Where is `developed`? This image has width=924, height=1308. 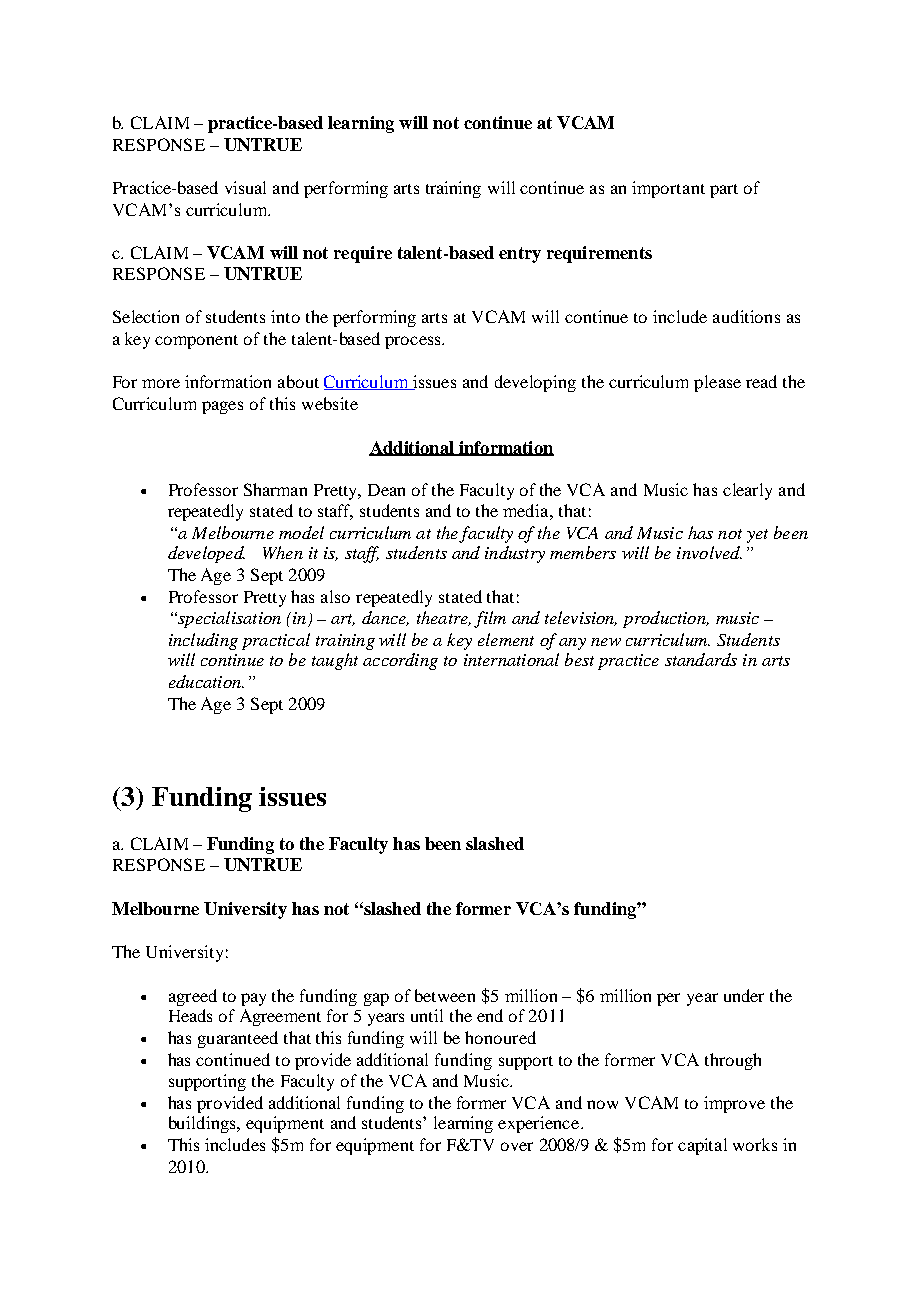
developed is located at coordinates (206, 554).
